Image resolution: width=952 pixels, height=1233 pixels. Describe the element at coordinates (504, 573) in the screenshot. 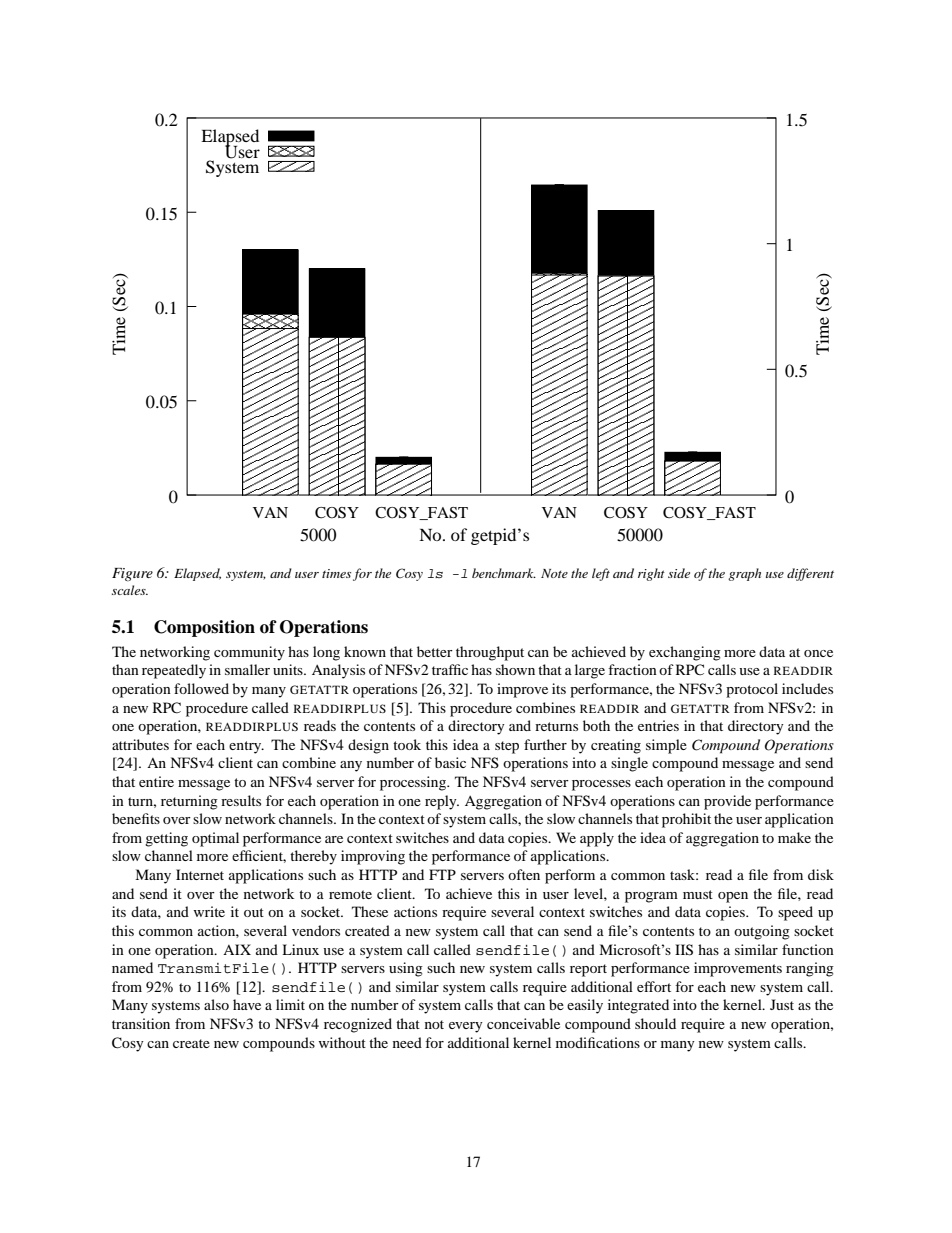

I see `benchmark` at that location.
